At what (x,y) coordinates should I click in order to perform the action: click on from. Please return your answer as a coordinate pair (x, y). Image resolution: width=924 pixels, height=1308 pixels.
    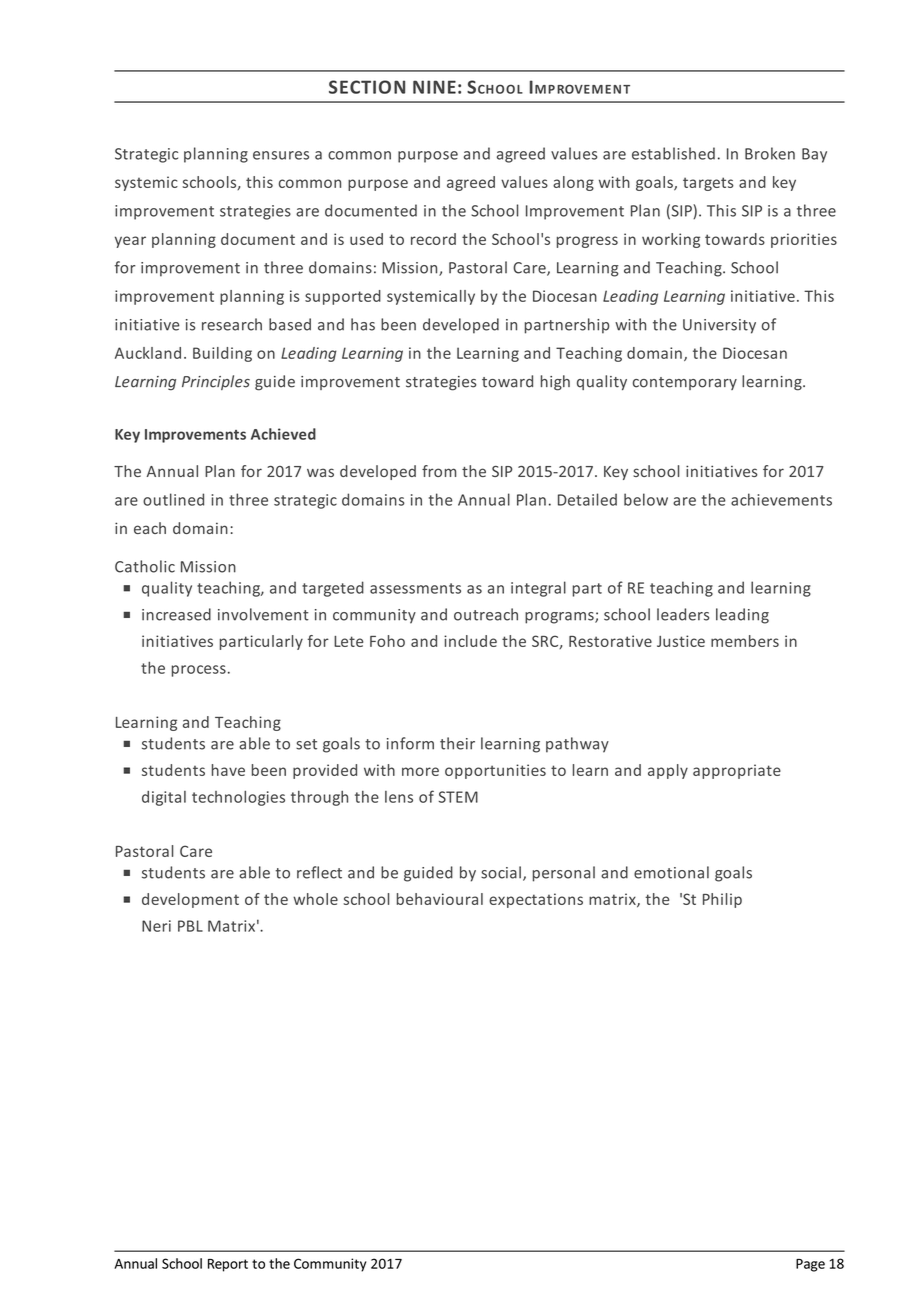
    Looking at the image, I should click on (439, 471).
